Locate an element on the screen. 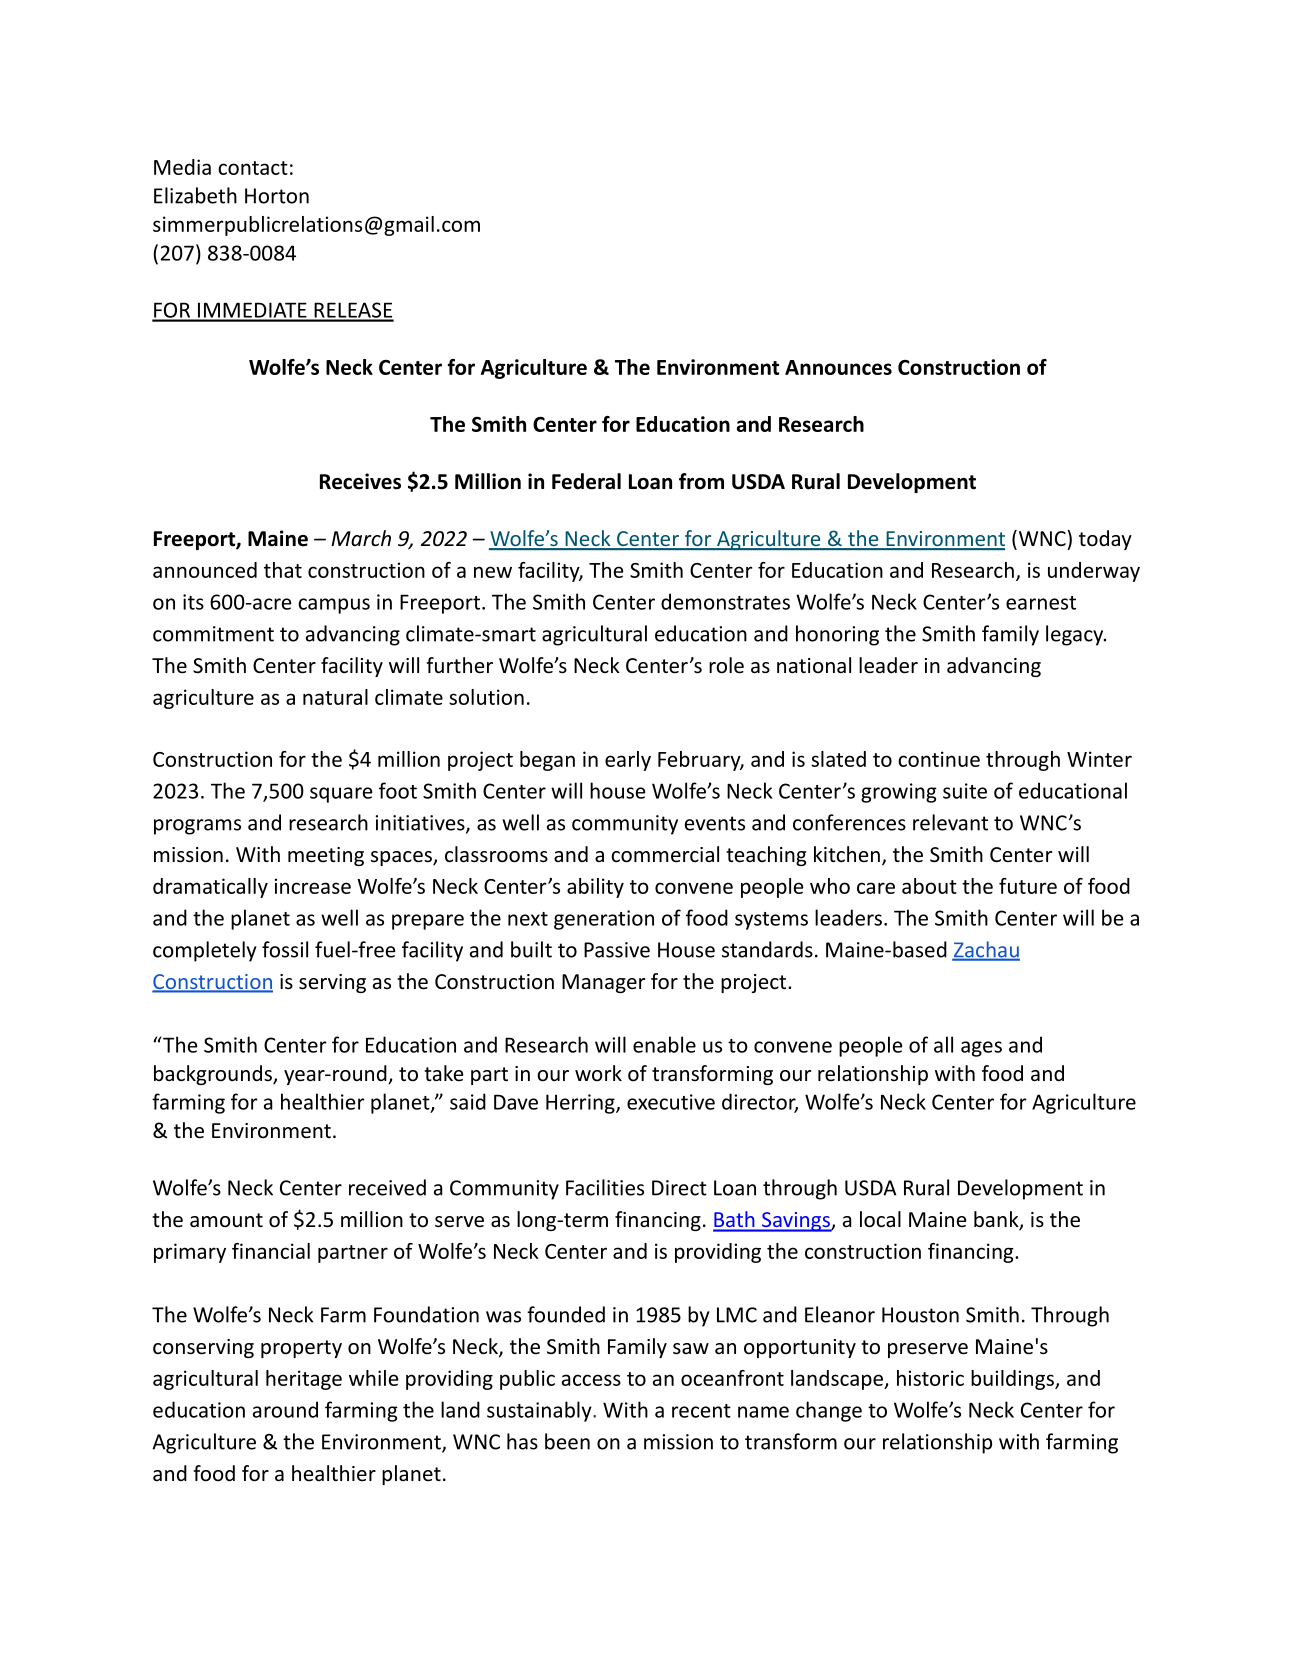 The image size is (1295, 1676). buildings is located at coordinates (1013, 1380).
